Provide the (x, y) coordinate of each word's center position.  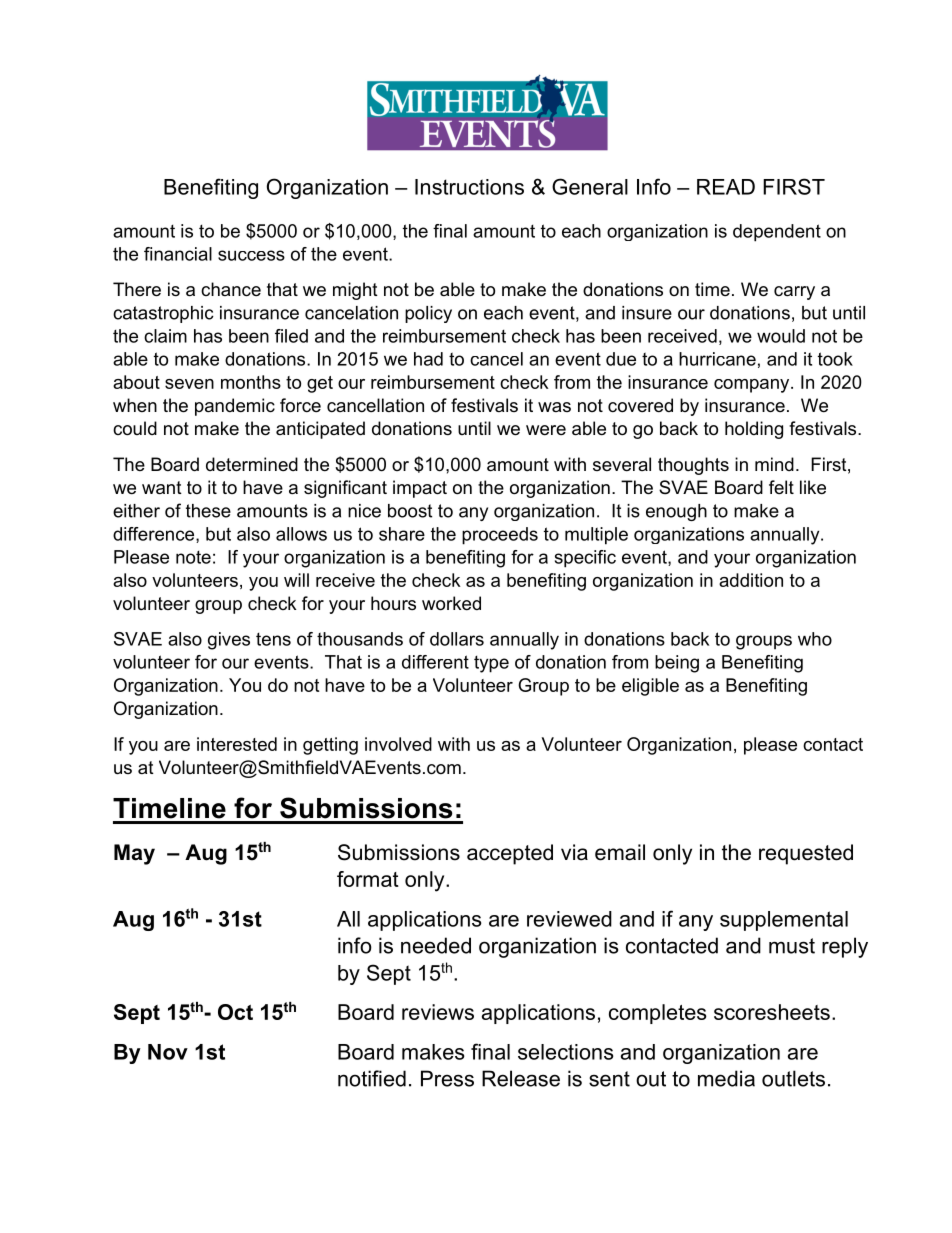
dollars (457, 639)
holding (754, 430)
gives (229, 641)
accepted (510, 854)
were (546, 430)
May (134, 854)
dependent (777, 233)
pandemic (235, 407)
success (251, 255)
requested (806, 854)
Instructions (469, 187)
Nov (168, 1052)
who (815, 639)
